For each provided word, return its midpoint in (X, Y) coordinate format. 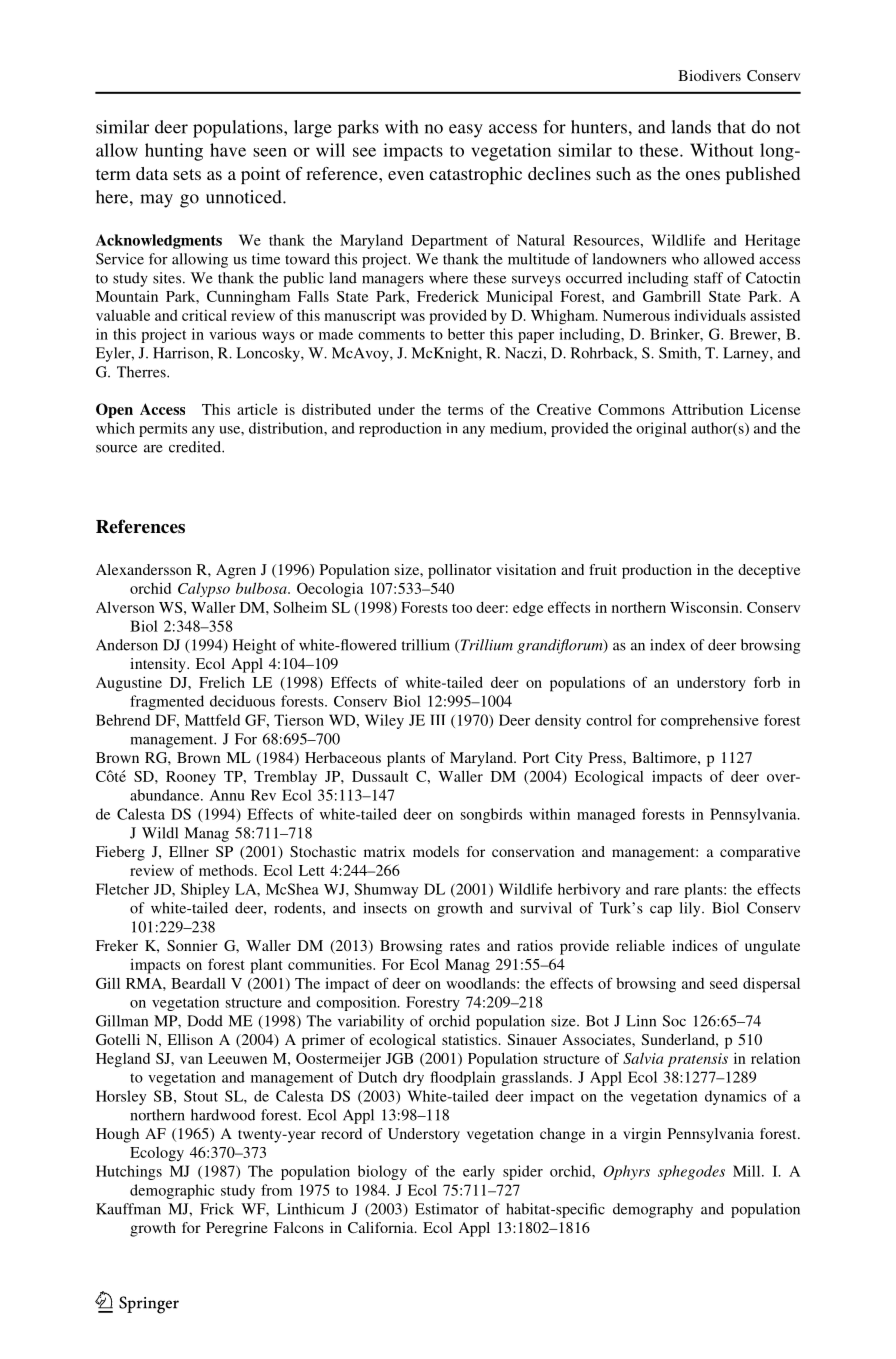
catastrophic (475, 175)
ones (703, 175)
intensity (159, 665)
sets (187, 174)
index (668, 645)
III (437, 719)
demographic (172, 1191)
